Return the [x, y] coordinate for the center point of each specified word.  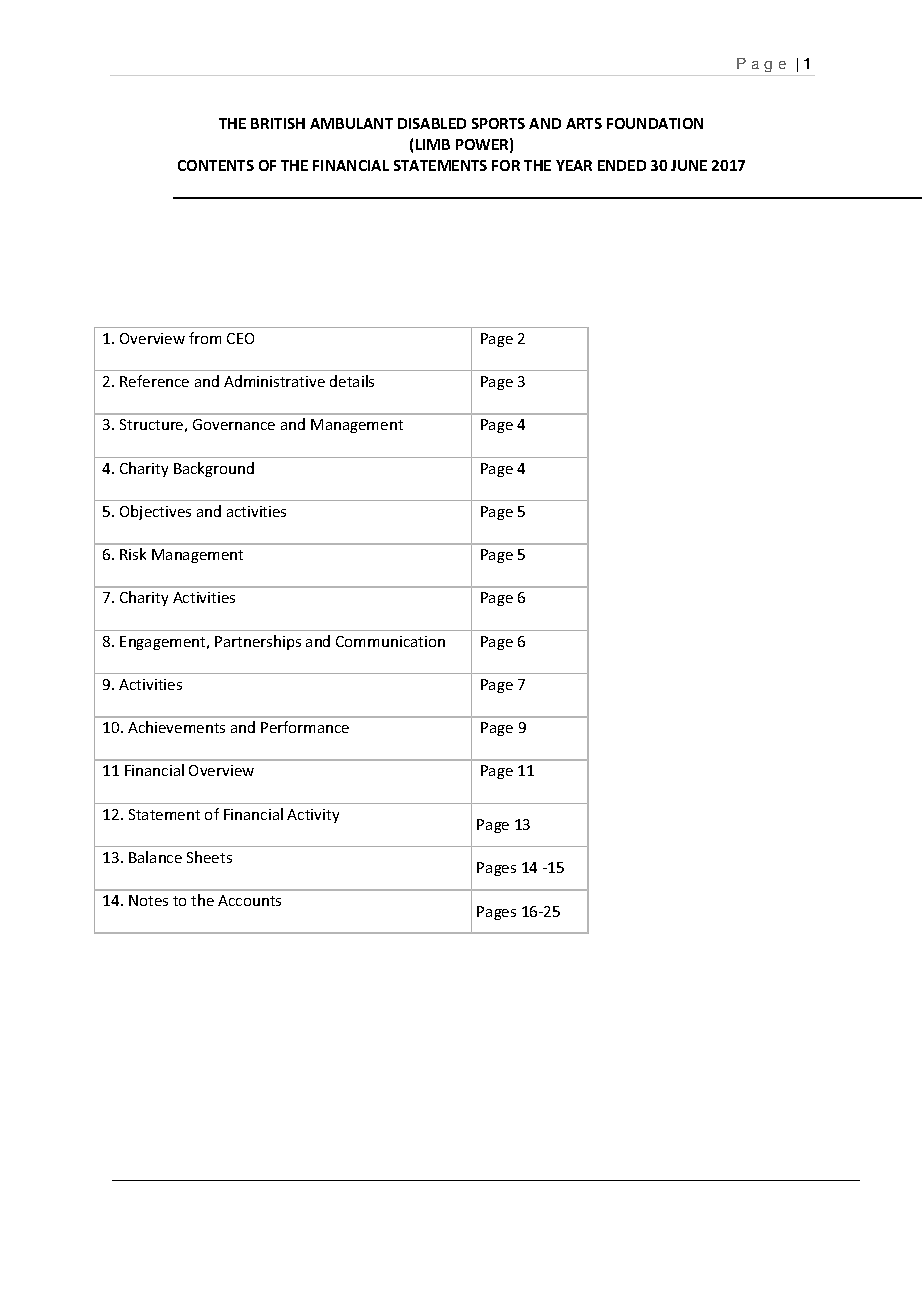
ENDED [622, 165]
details [352, 381]
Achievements [176, 727]
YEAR [574, 165]
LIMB [433, 144]
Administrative [274, 381]
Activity [313, 816]
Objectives [155, 512]
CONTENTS [216, 165]
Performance [305, 727]
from [205, 338]
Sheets [209, 857]
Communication [390, 641]
